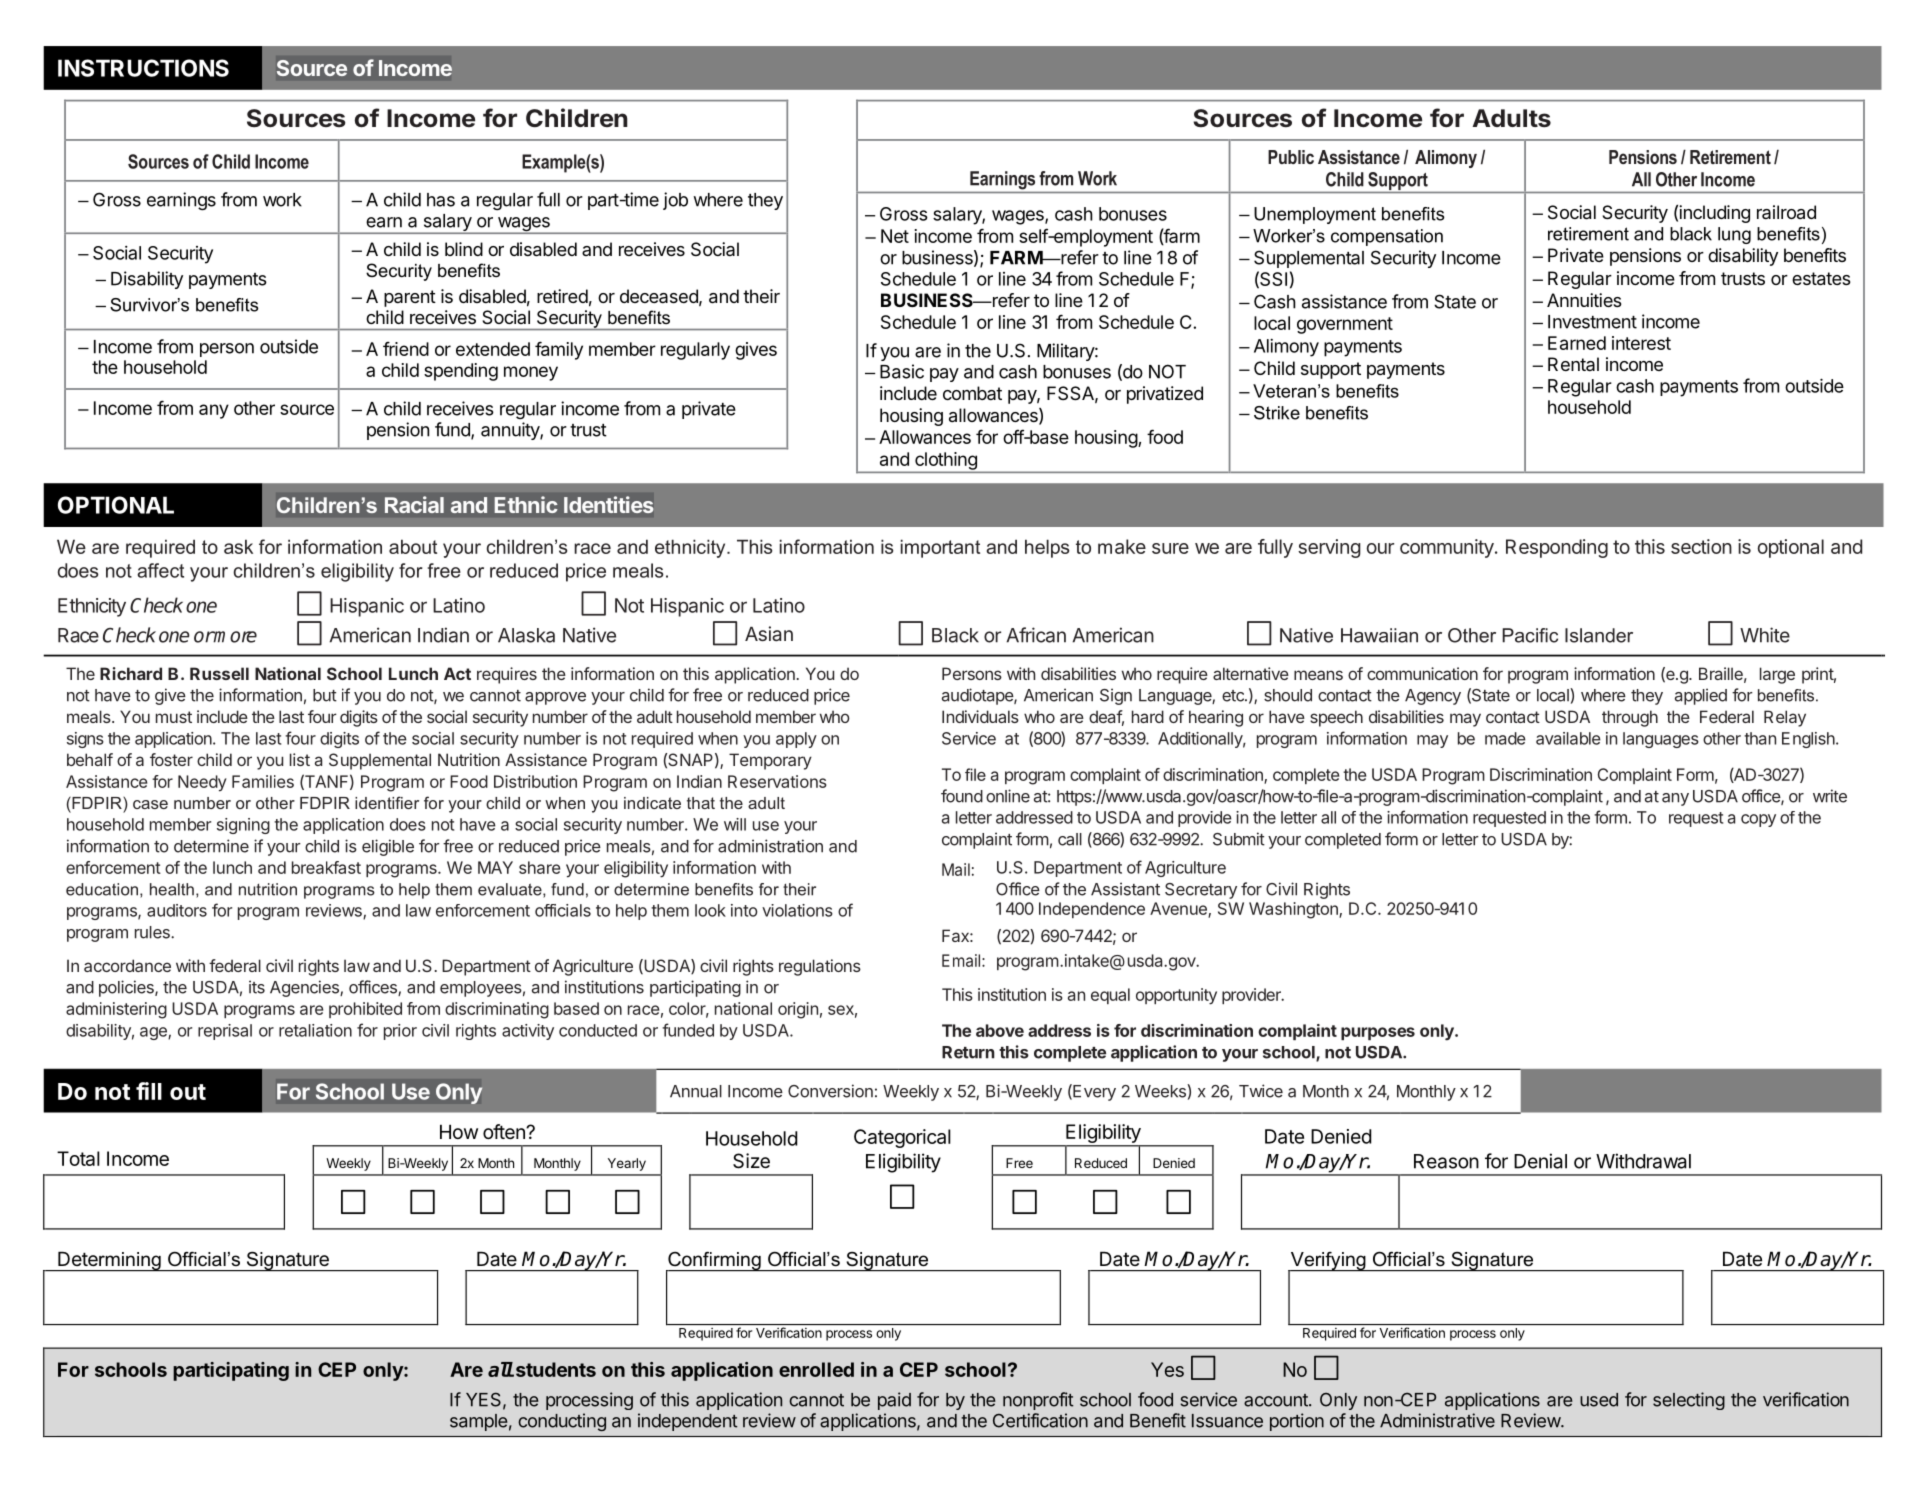 The width and height of the image is (1925, 1487). I want to click on Net, so click(895, 236).
